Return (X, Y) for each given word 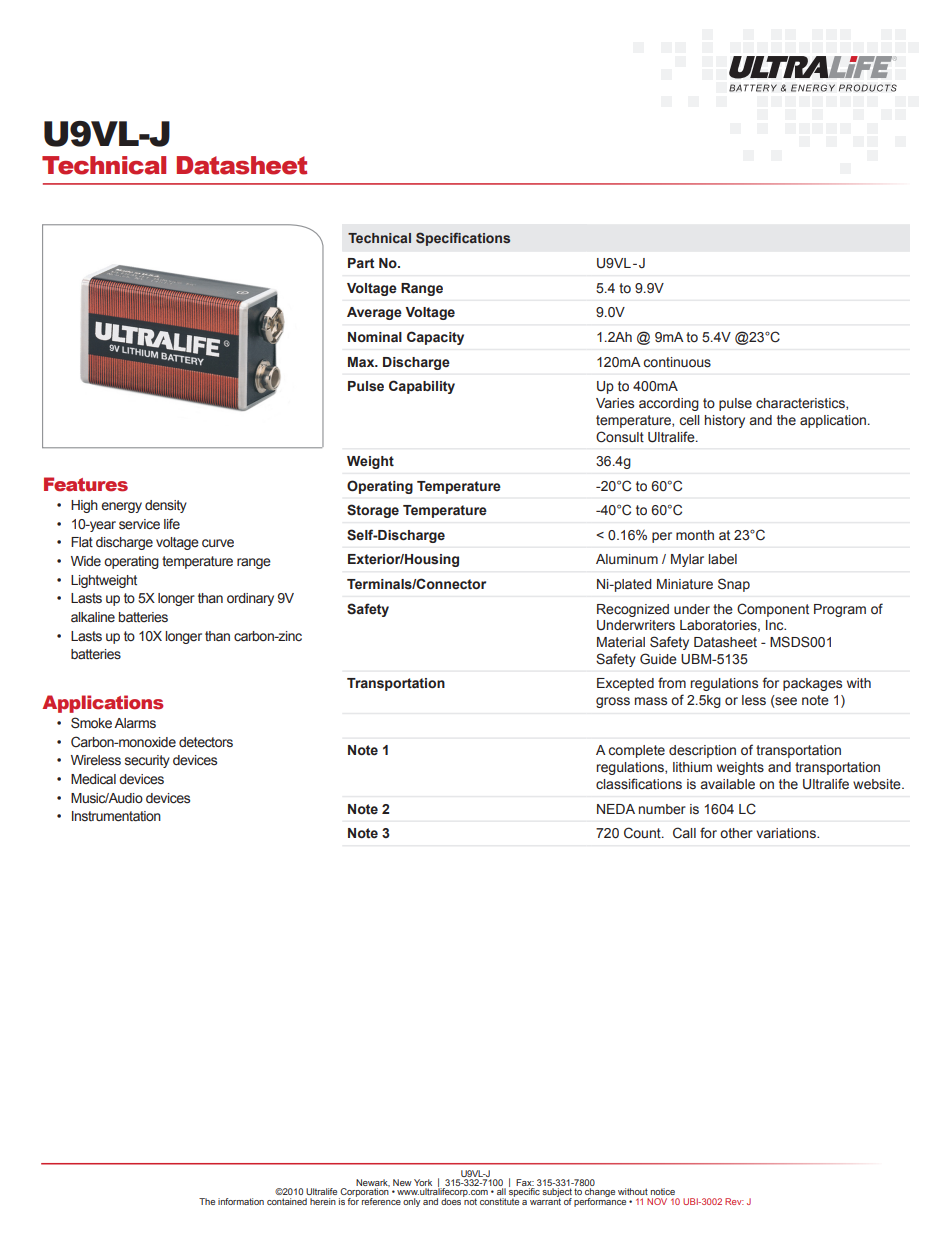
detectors (206, 742)
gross (613, 702)
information (241, 1201)
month (695, 535)
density (166, 506)
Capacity (435, 338)
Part (361, 263)
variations (787, 833)
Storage (373, 511)
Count (643, 833)
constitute (499, 1200)
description (702, 751)
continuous (677, 362)
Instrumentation (116, 816)
